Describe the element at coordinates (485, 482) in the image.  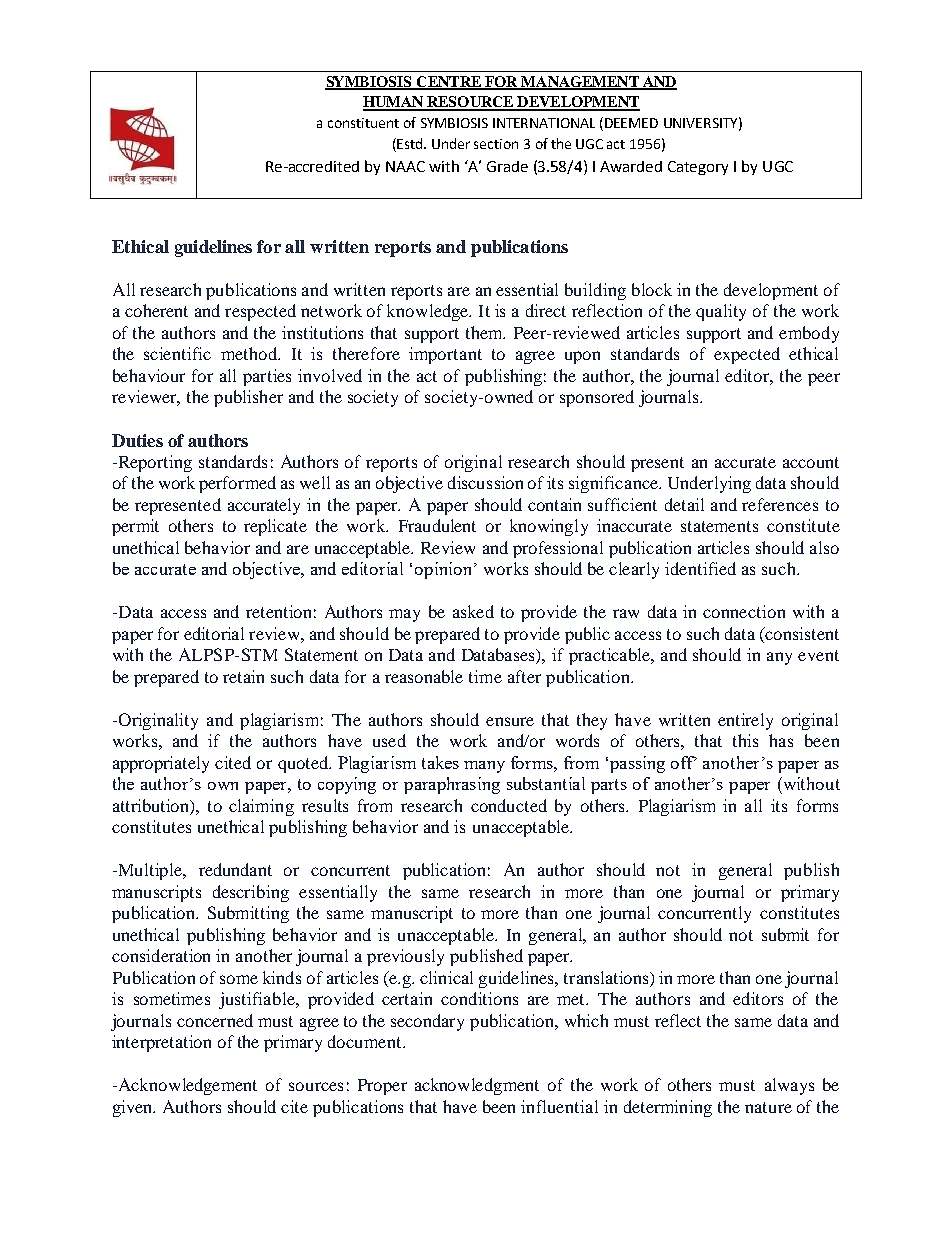
I see `discussion` at that location.
